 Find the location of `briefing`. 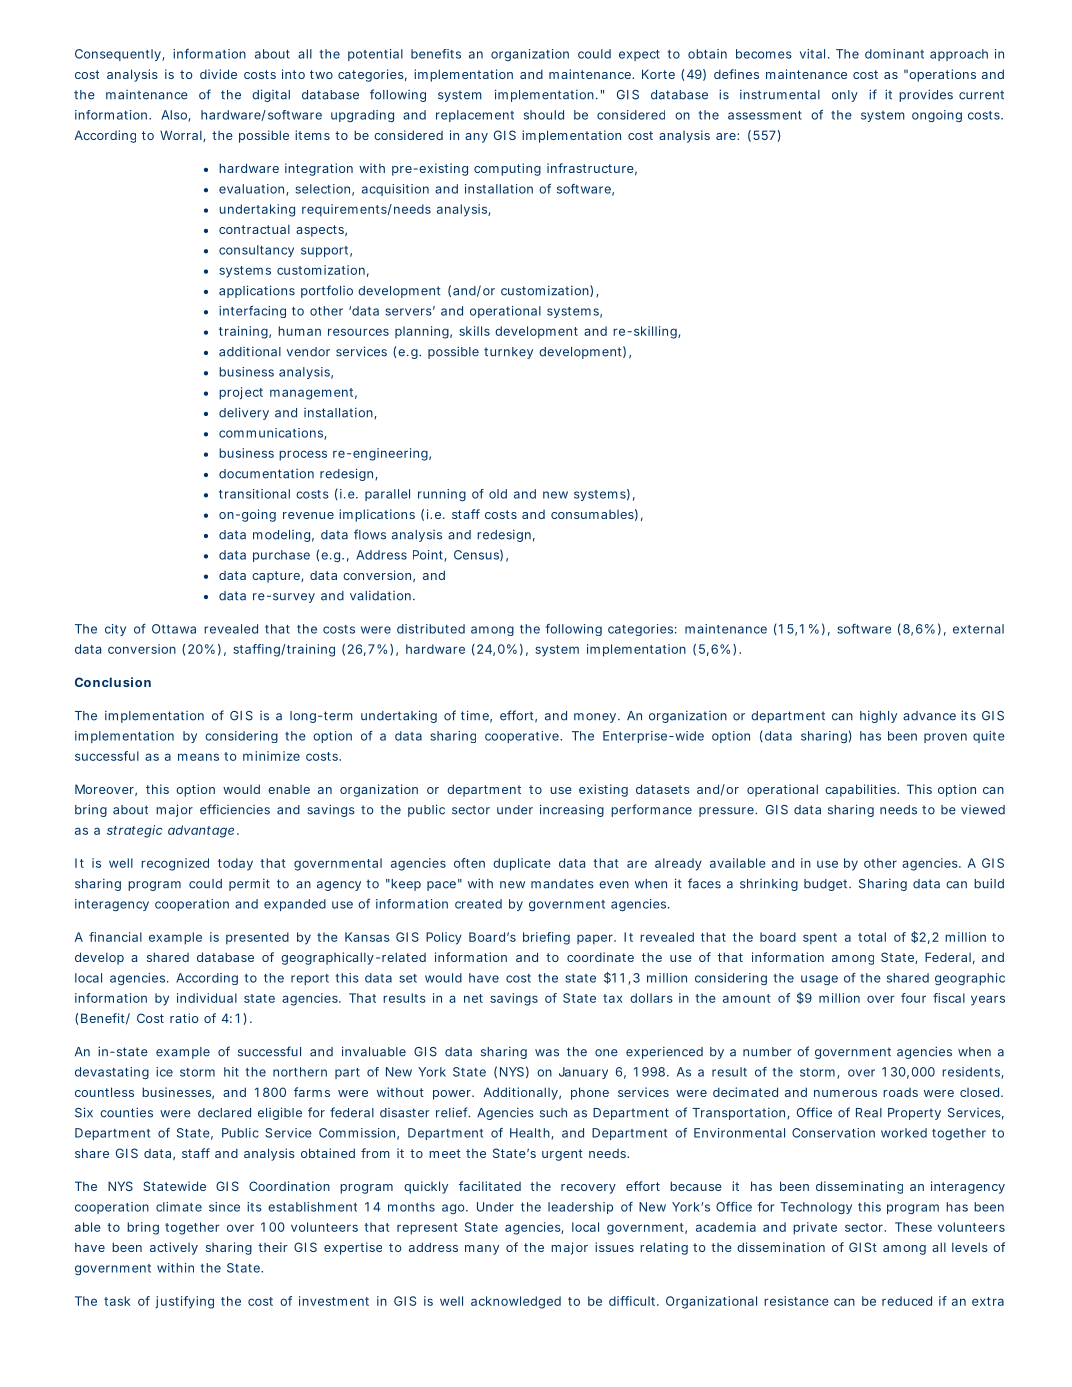

briefing is located at coordinates (546, 938).
